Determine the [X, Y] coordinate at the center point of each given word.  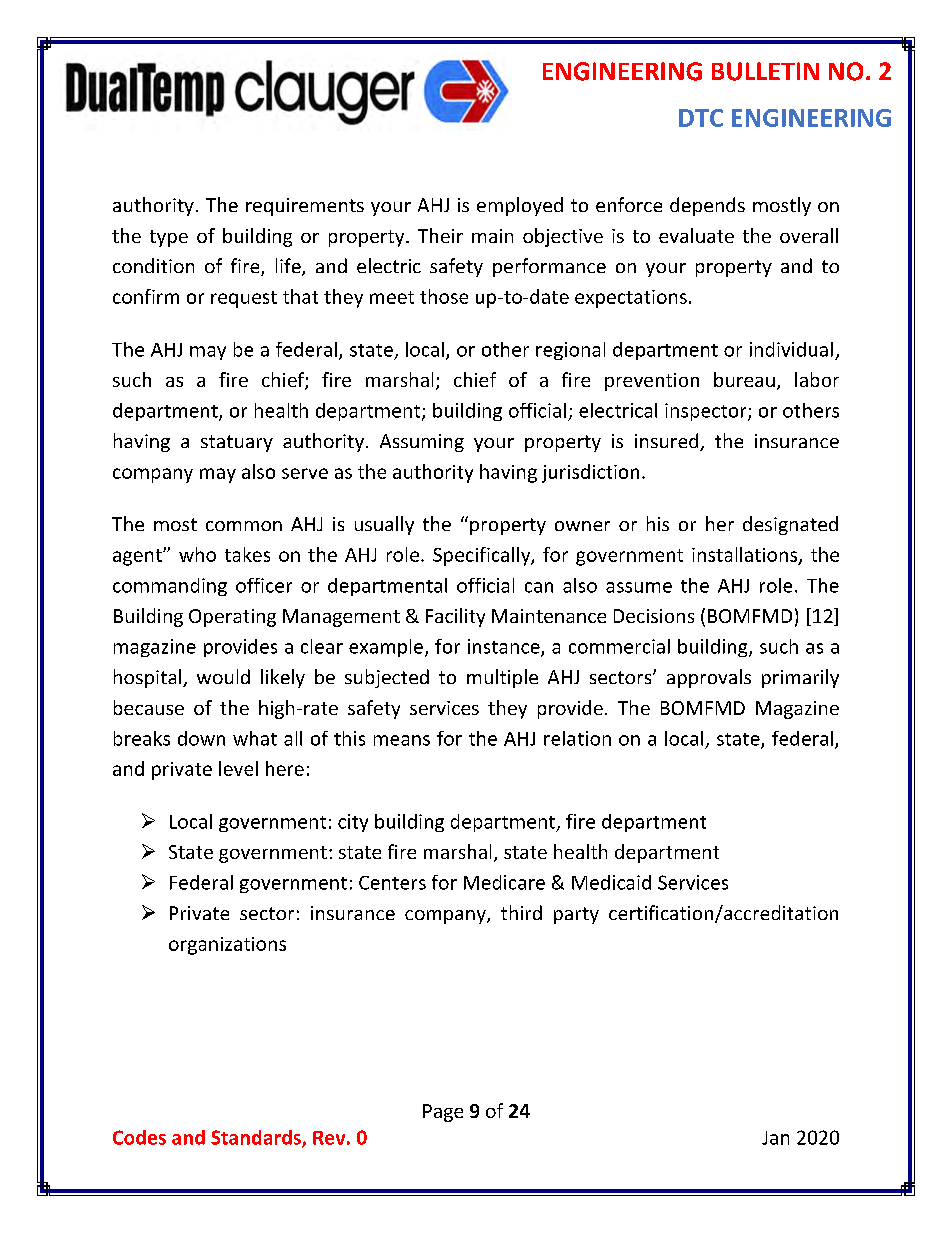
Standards [257, 1138]
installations [746, 555]
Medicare [504, 882]
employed [520, 206]
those [444, 296]
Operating [232, 618]
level [238, 768]
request [244, 299]
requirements [305, 207]
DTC [701, 118]
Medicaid [611, 882]
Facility [455, 617]
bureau [744, 379]
